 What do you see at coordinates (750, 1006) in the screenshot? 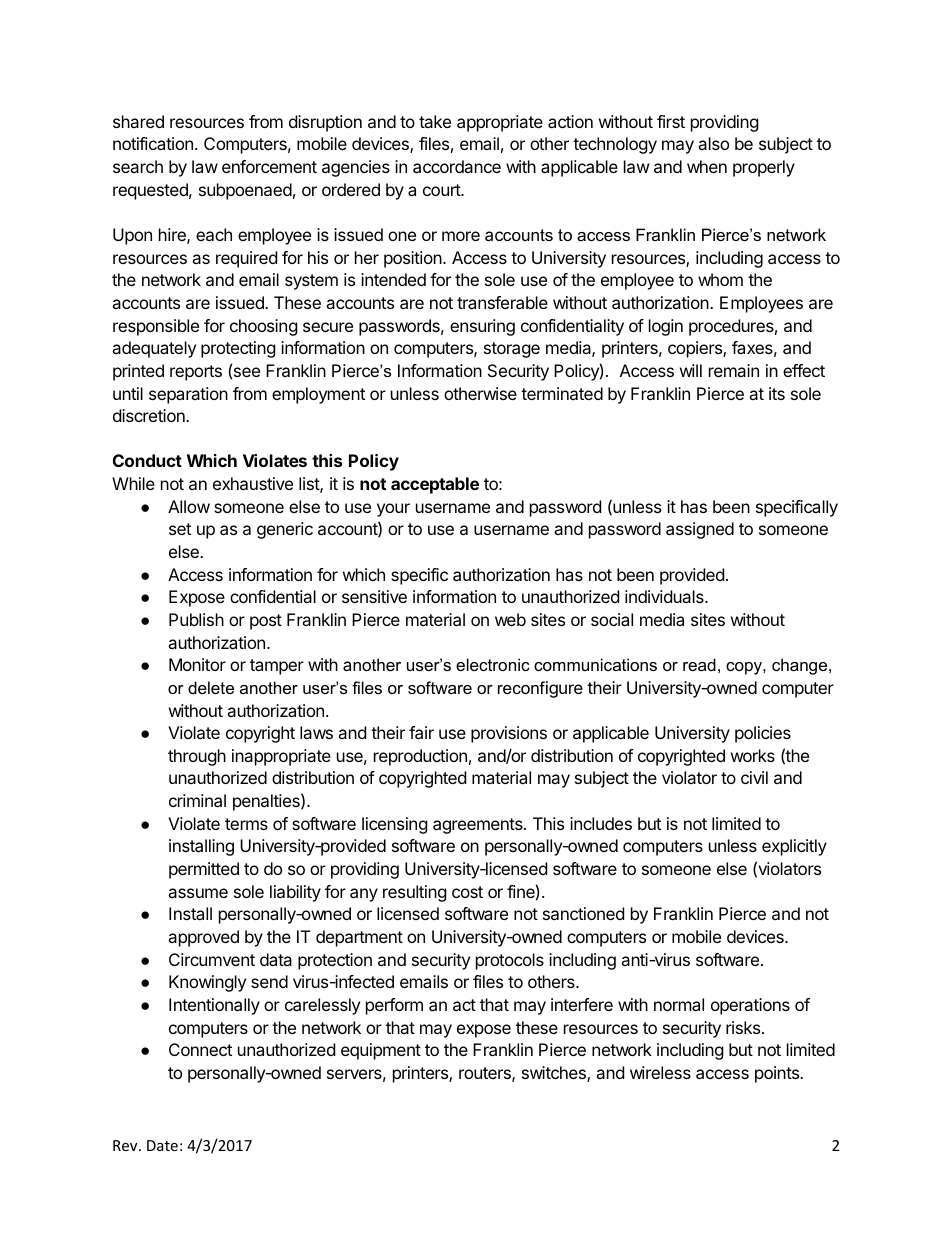
I see `operations` at bounding box center [750, 1006].
